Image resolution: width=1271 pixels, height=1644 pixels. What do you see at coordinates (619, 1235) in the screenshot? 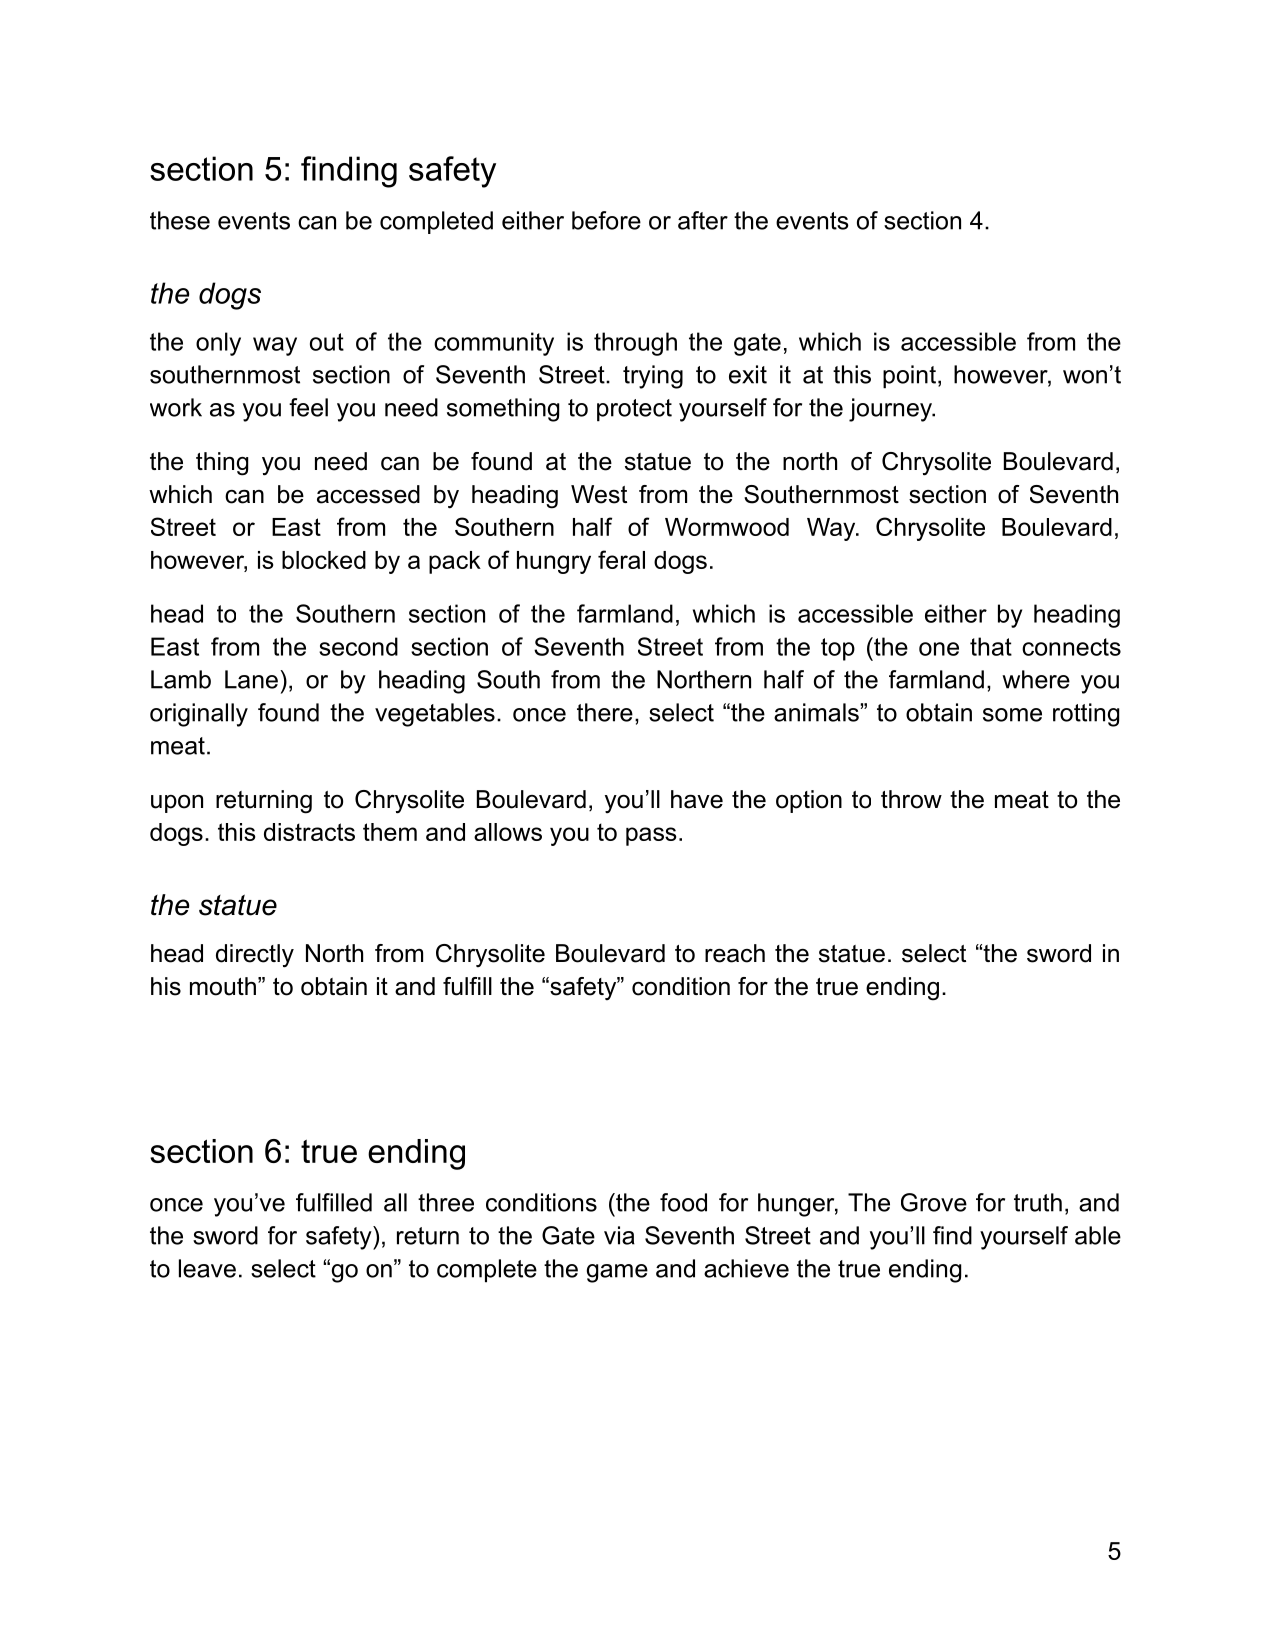
I see `via` at bounding box center [619, 1235].
